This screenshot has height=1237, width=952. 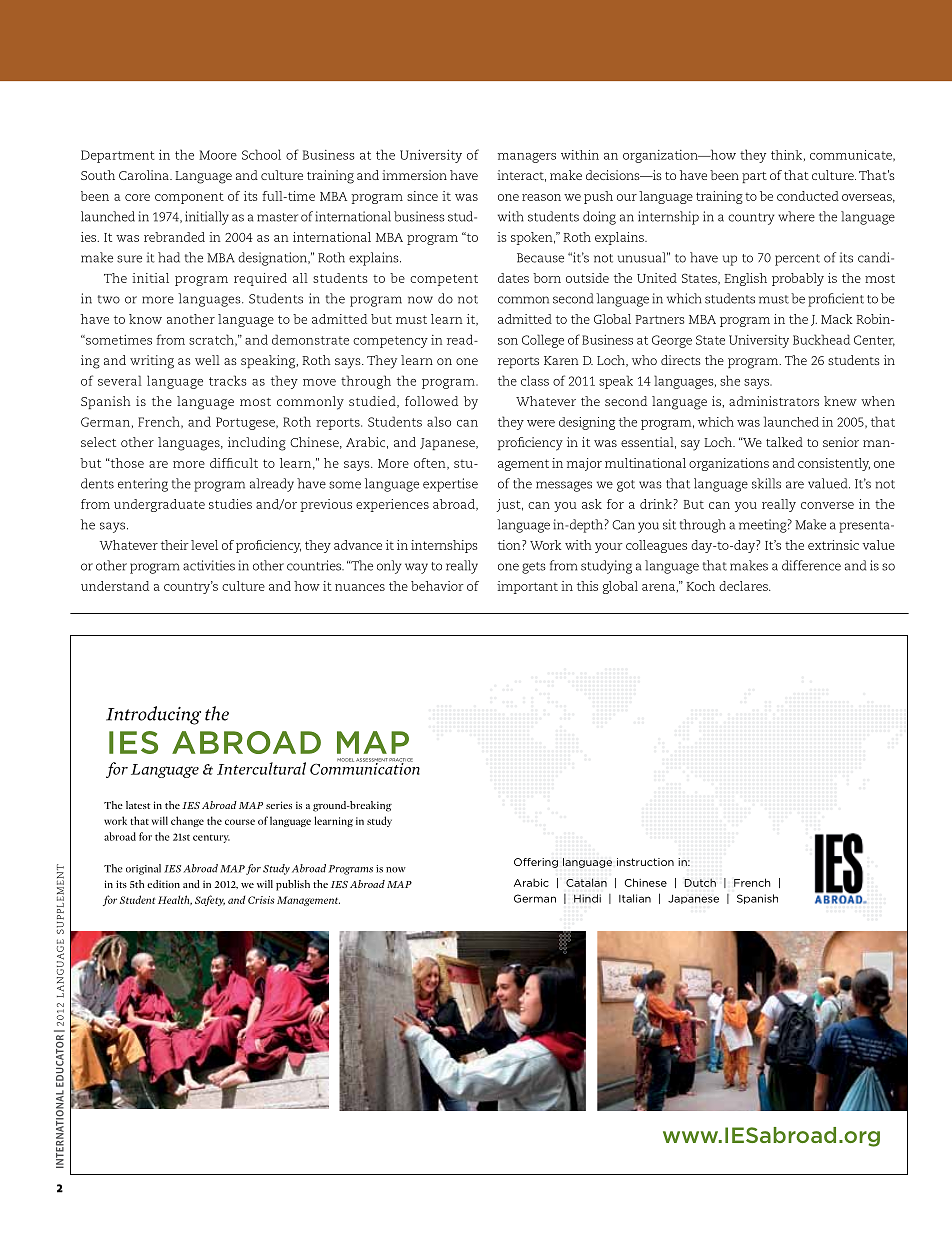 I want to click on conducted, so click(x=808, y=196).
